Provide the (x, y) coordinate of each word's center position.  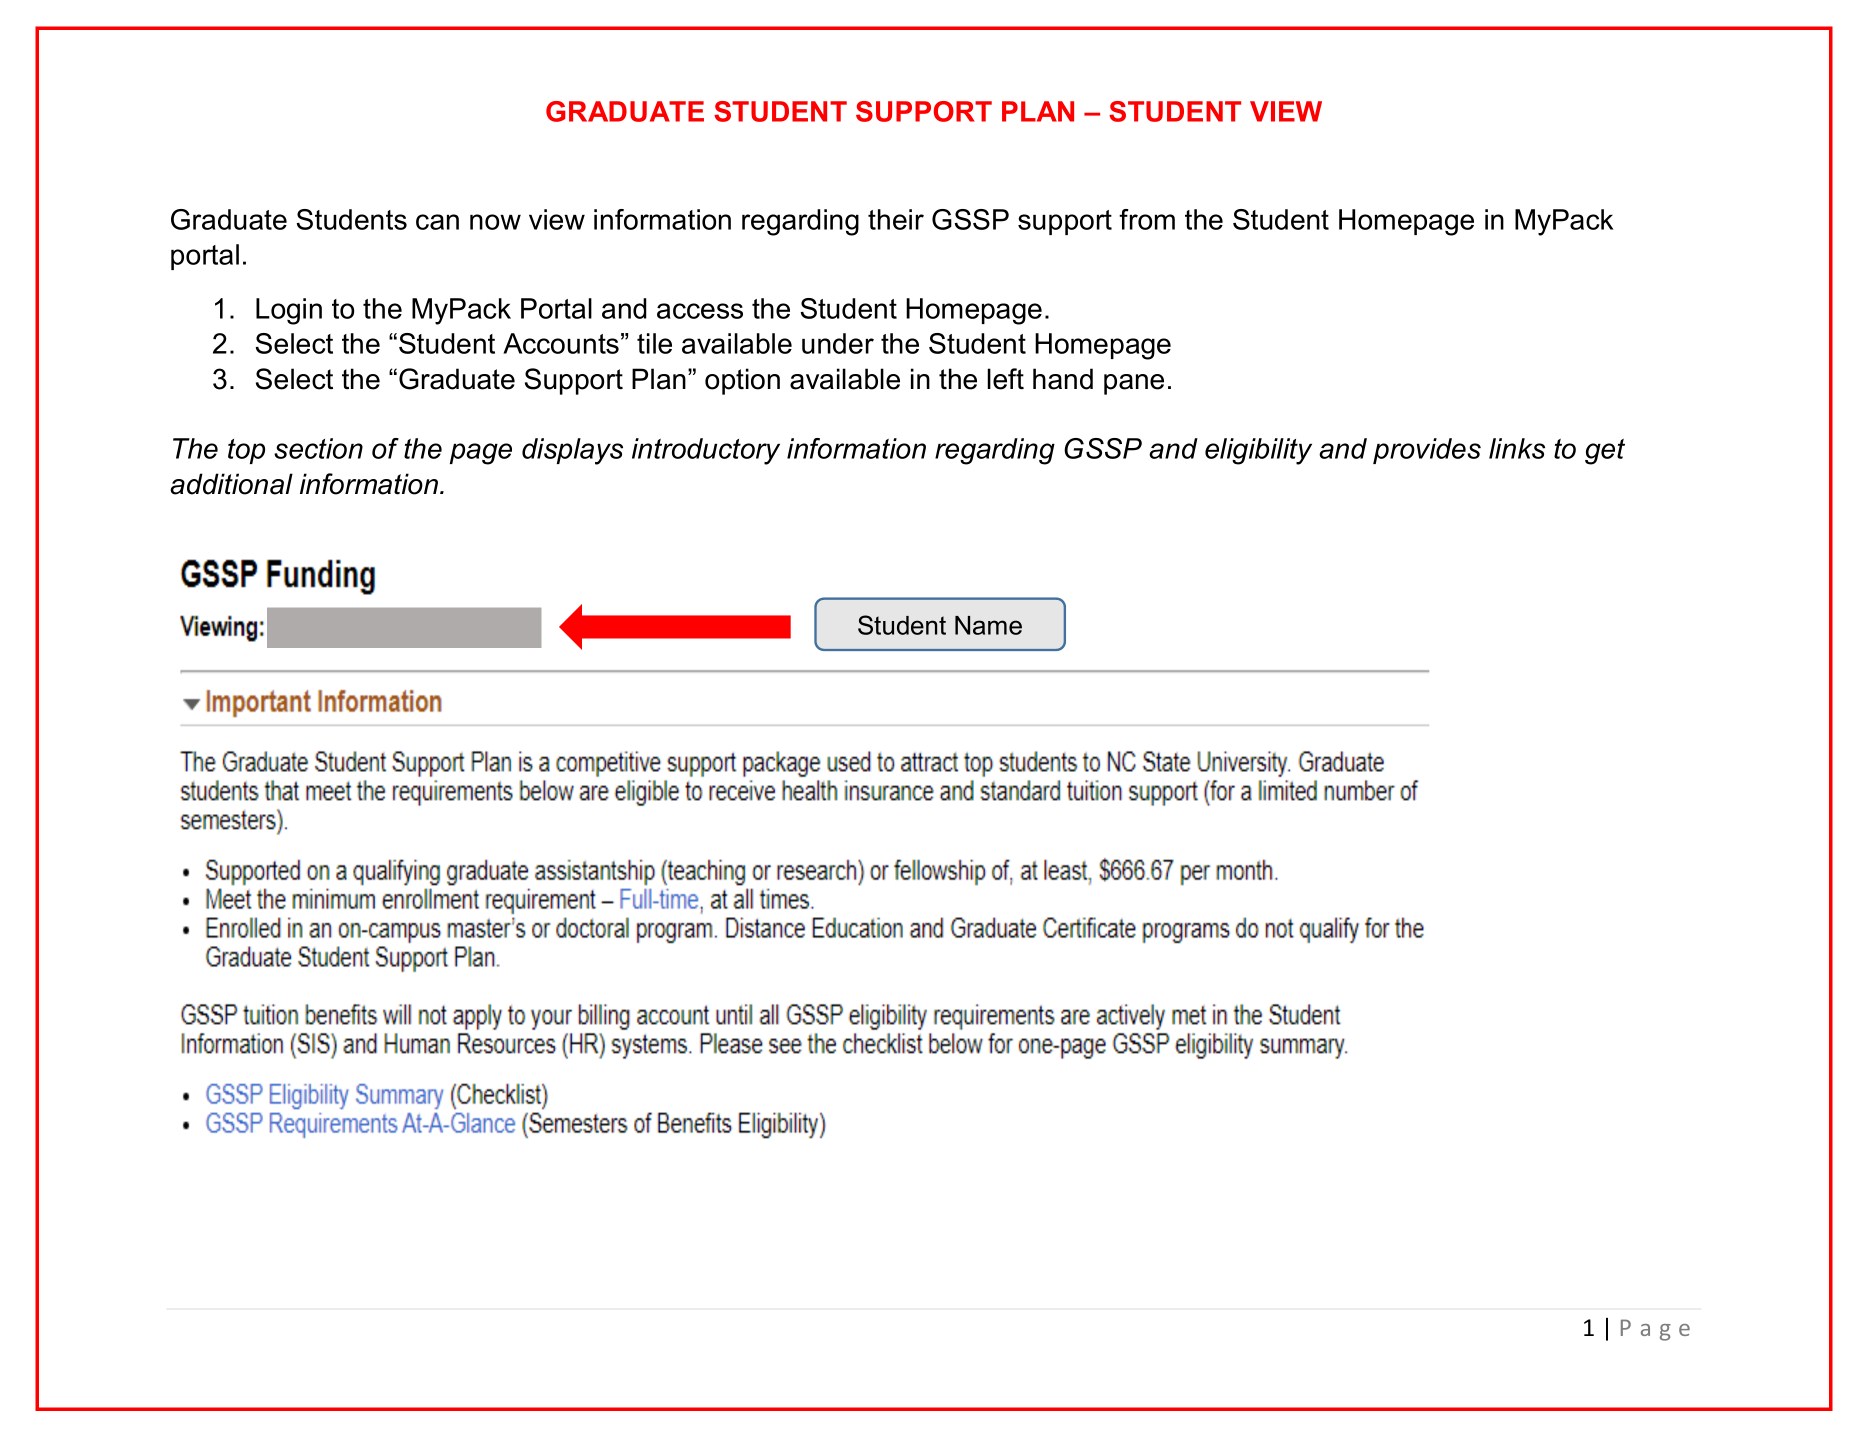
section (318, 448)
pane (1134, 384)
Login (289, 311)
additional (231, 484)
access (700, 311)
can (437, 222)
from (1147, 219)
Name (988, 625)
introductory (706, 451)
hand (1063, 379)
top (246, 451)
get (1605, 452)
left (1005, 379)
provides (1427, 451)
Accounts (561, 343)
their (896, 219)
